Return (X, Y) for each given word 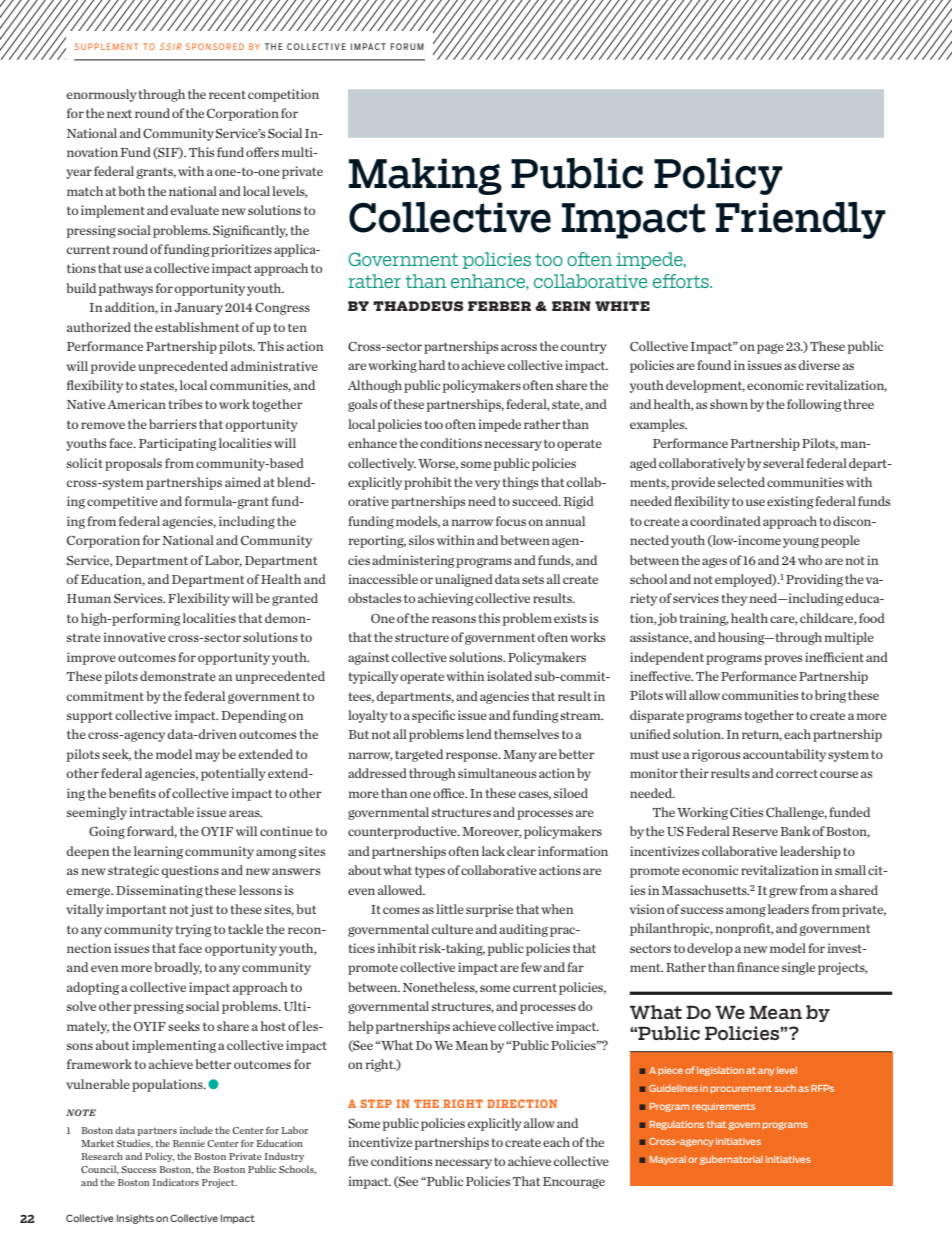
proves (783, 660)
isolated (509, 676)
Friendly (801, 220)
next (119, 113)
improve (91, 658)
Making (425, 176)
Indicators (176, 1182)
